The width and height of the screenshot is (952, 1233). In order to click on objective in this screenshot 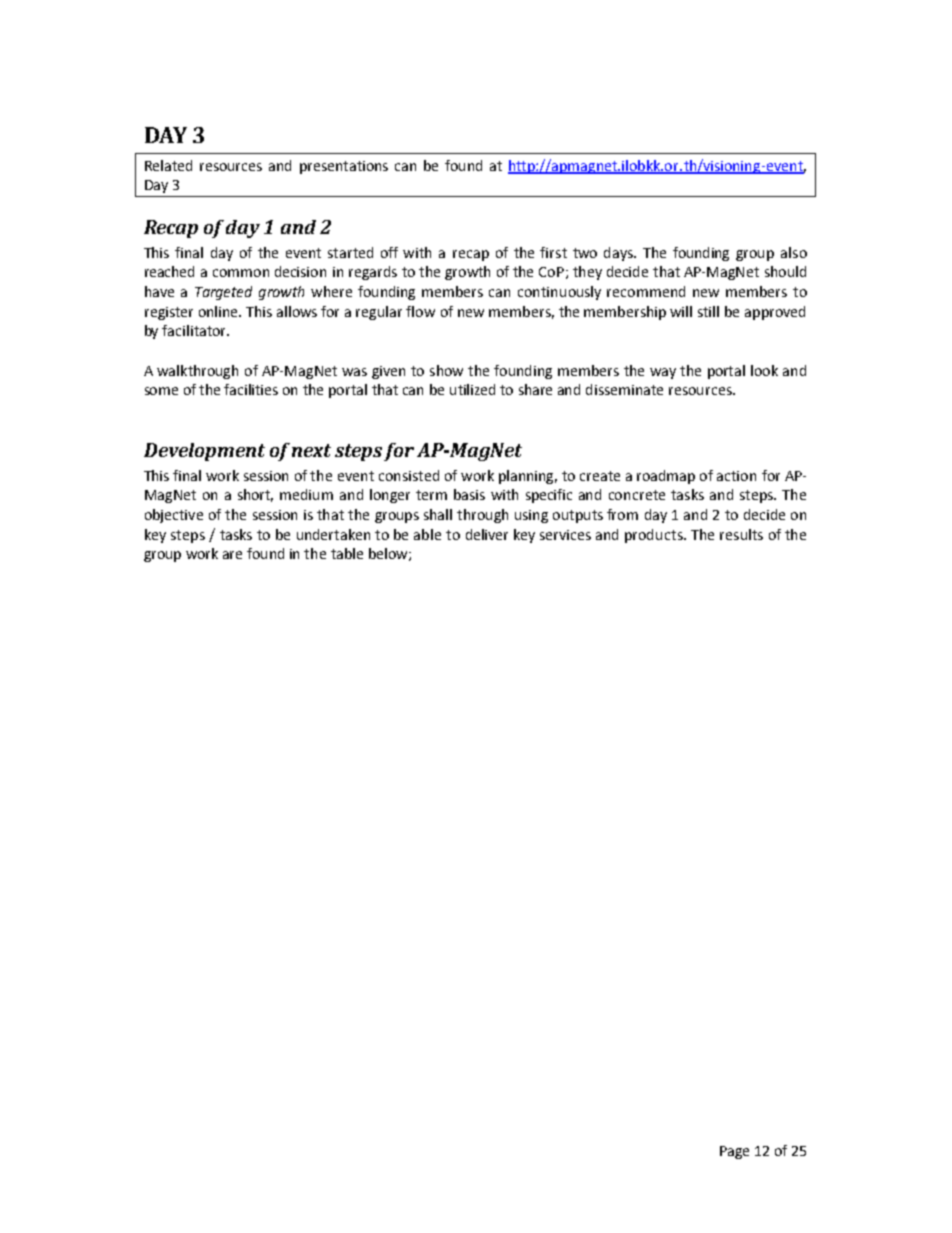, I will do `click(174, 516)`.
